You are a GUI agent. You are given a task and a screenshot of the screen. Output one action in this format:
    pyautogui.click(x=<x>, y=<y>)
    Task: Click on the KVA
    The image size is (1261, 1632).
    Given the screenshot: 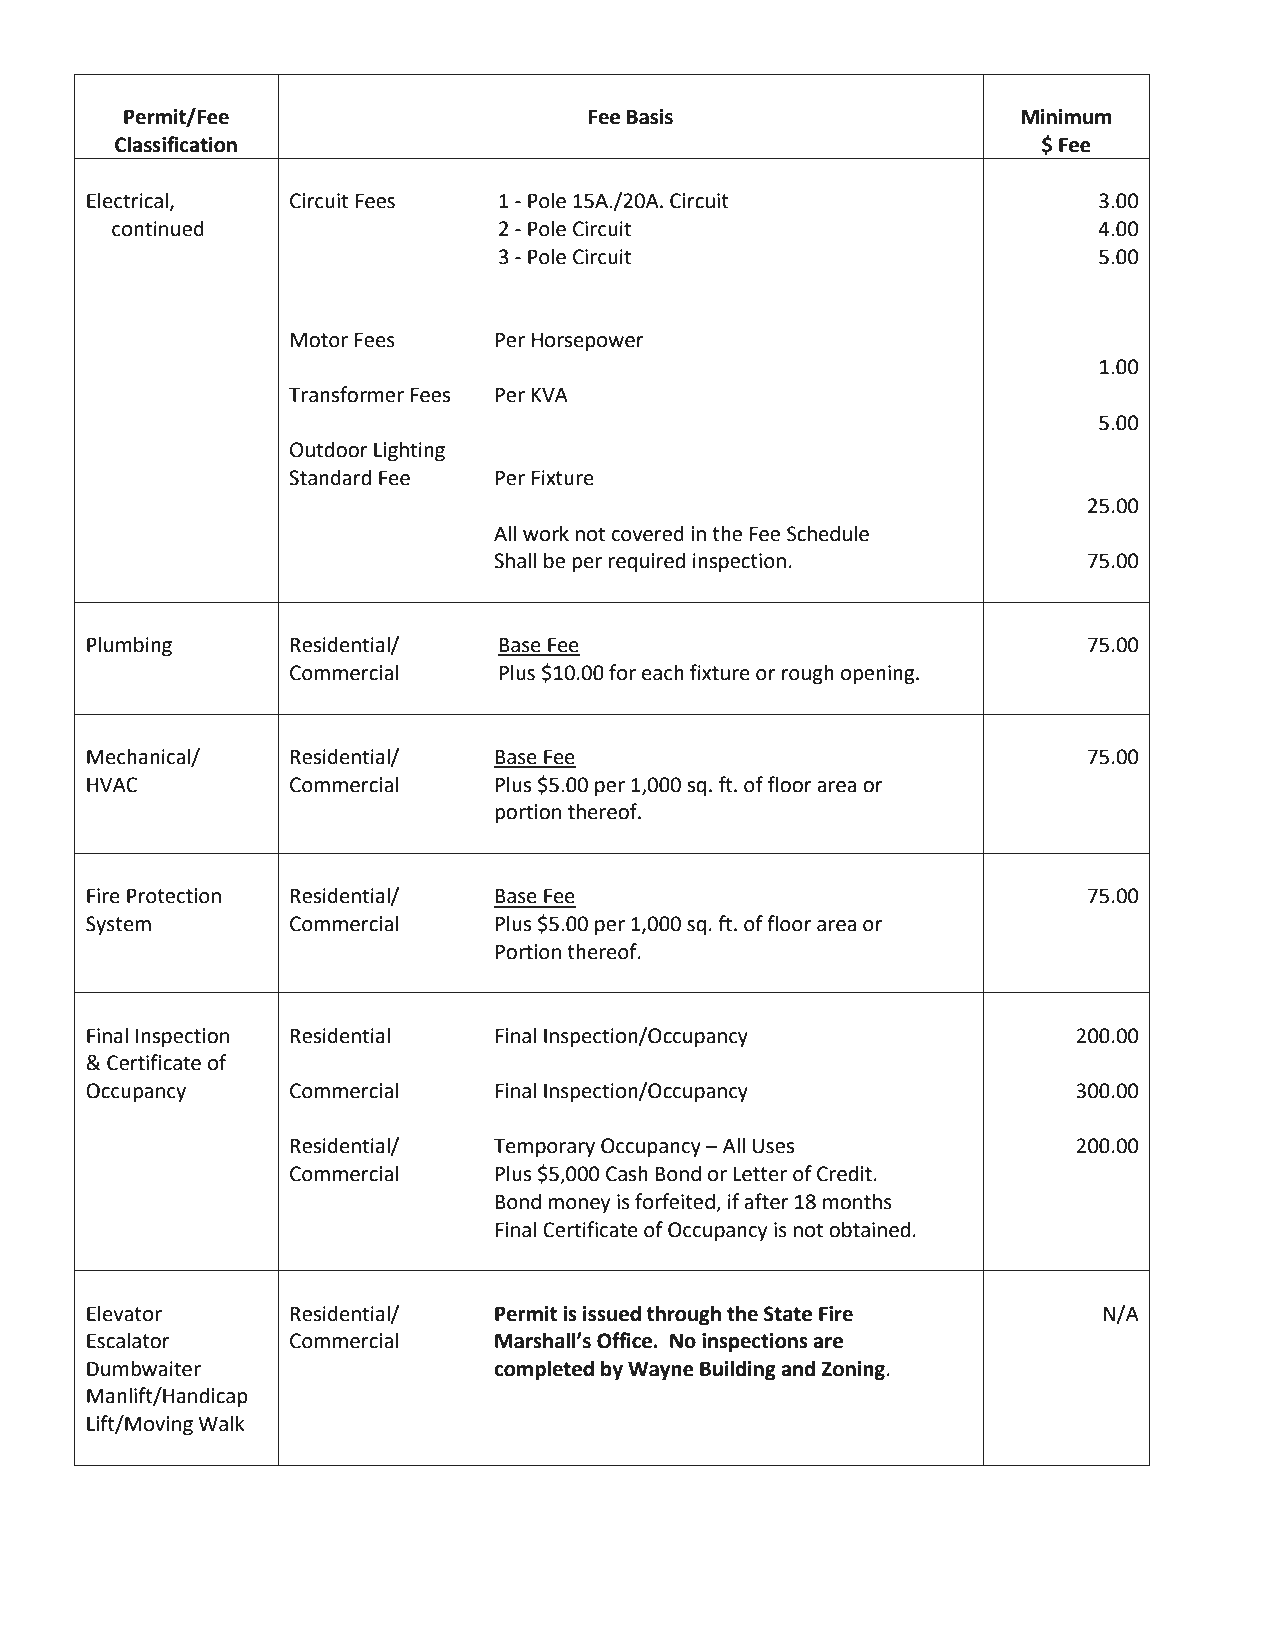 What is the action you would take?
    pyautogui.click(x=549, y=394)
